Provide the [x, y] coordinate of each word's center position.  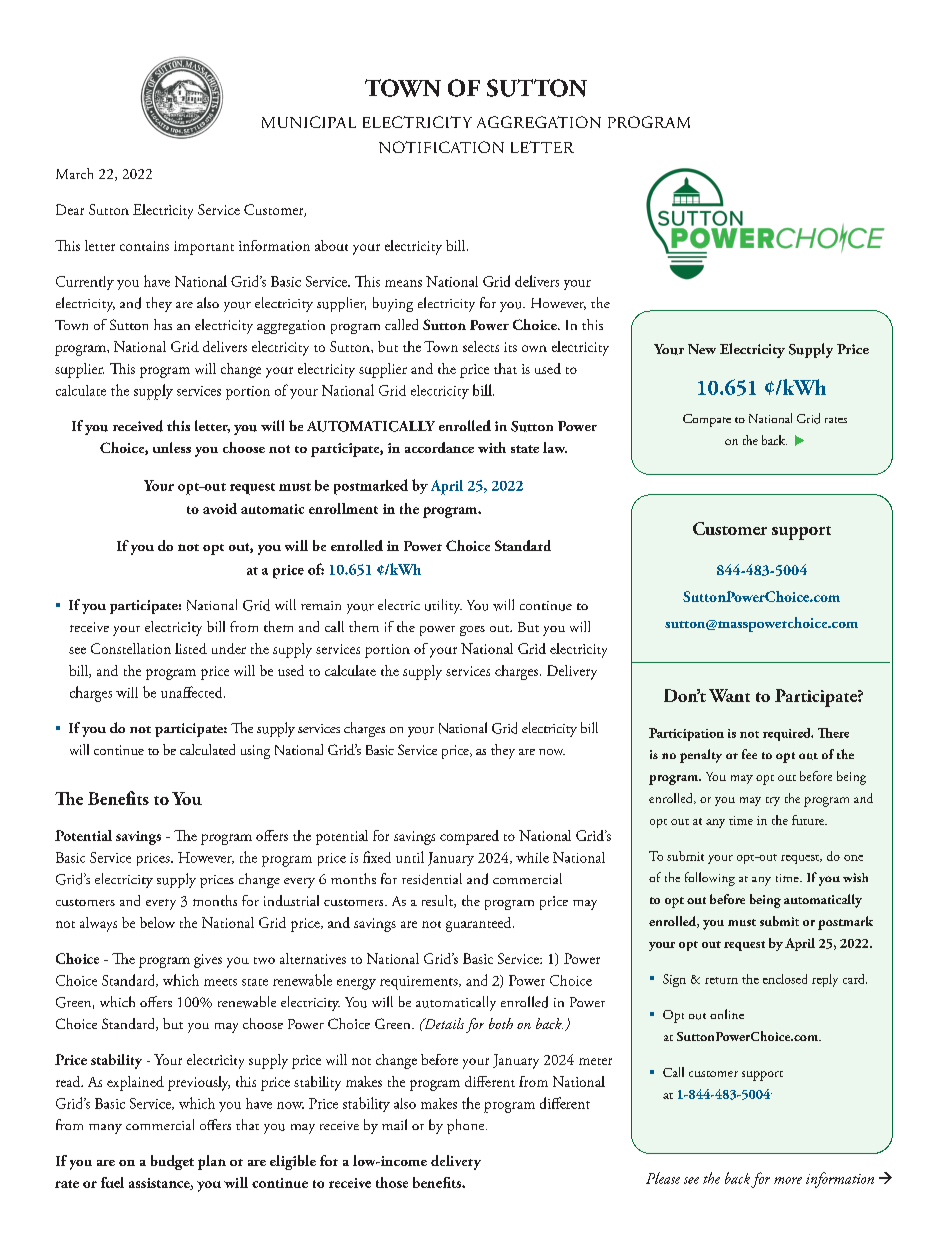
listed [191, 648]
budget [172, 1162]
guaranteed [480, 924]
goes [472, 631]
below [157, 922]
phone [467, 1126]
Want [729, 695]
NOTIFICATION [441, 147]
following [710, 879]
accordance [439, 447]
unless [172, 447]
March [74, 173]
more [788, 1180]
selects [481, 346]
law [555, 447]
